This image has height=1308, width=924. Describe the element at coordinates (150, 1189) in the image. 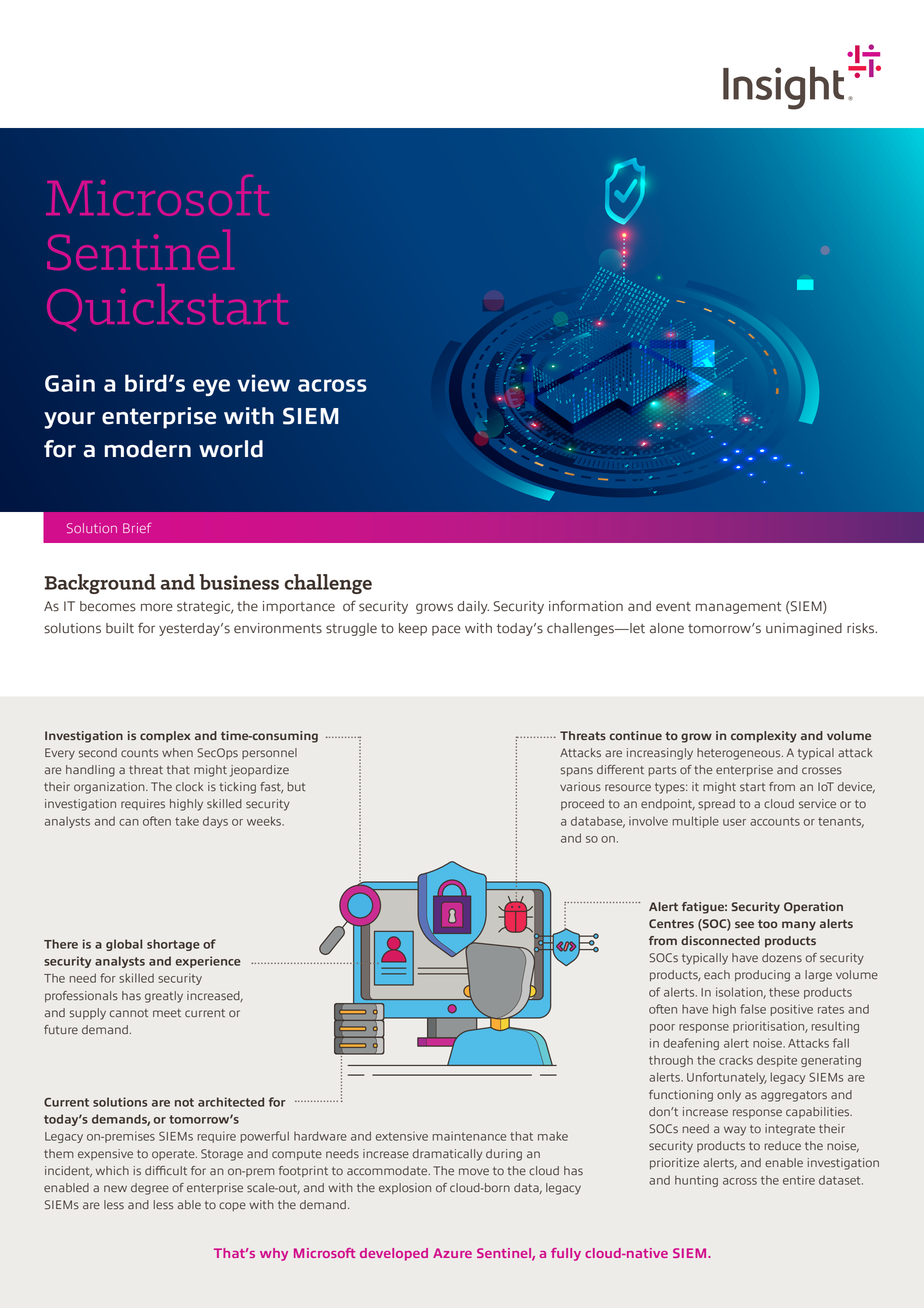

I see `degree` at that location.
